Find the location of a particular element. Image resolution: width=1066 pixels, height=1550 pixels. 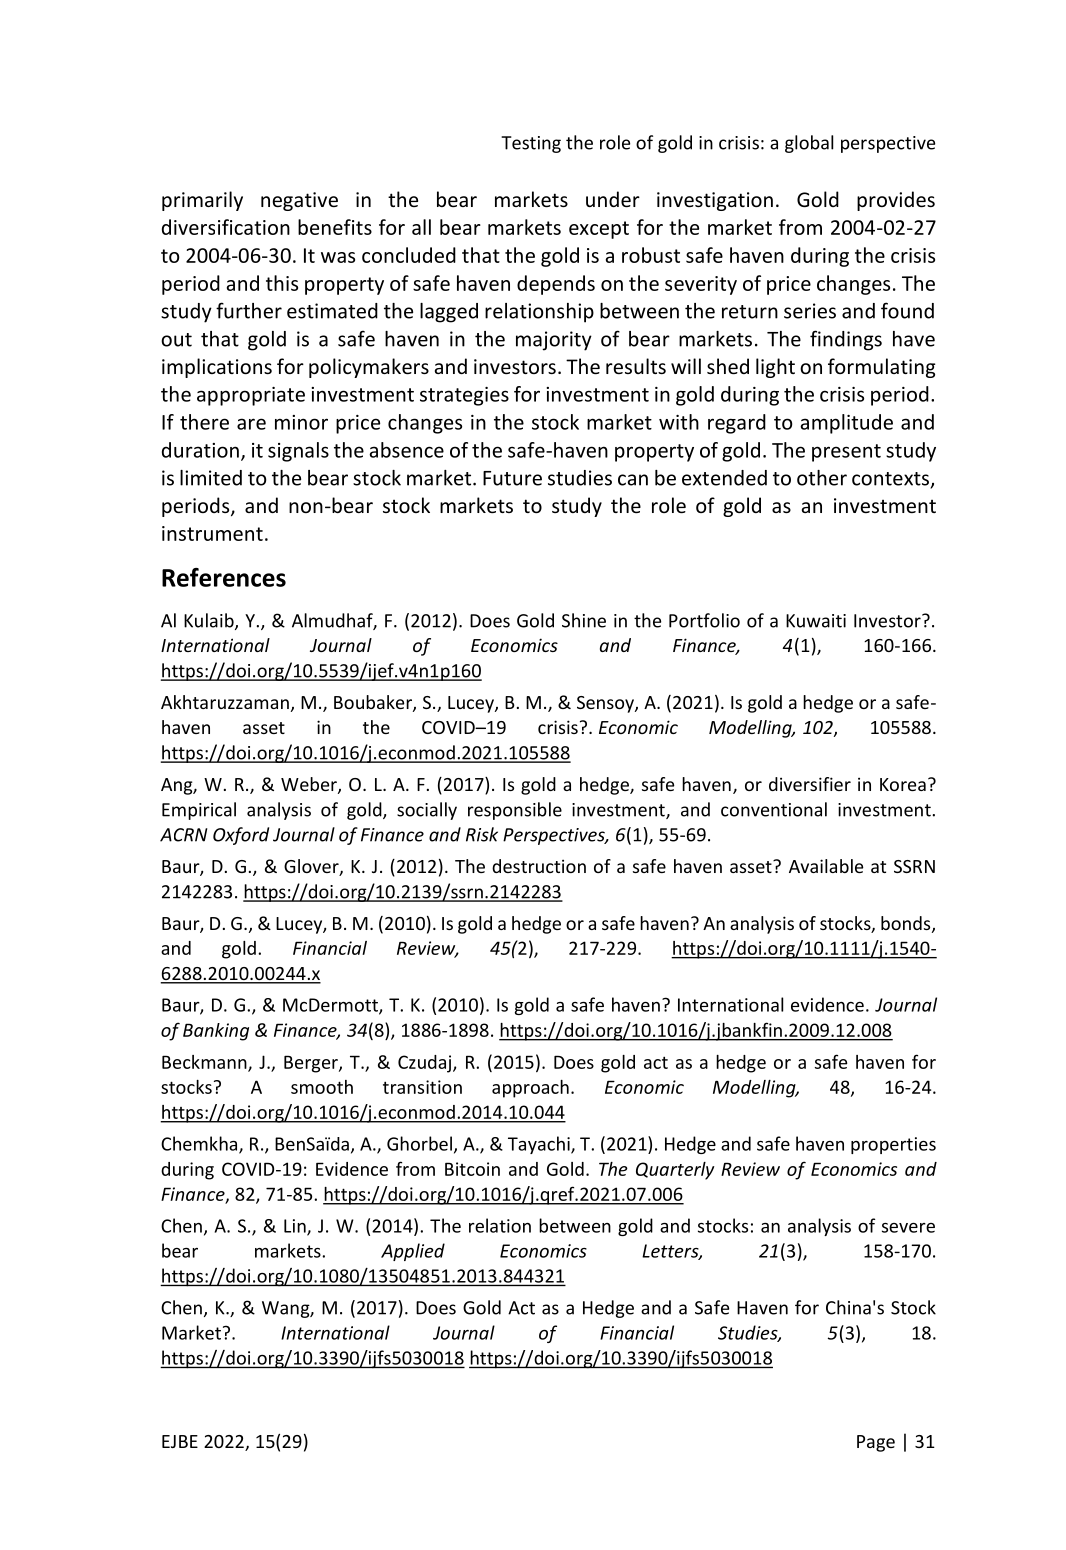

Testing is located at coordinates (531, 144).
